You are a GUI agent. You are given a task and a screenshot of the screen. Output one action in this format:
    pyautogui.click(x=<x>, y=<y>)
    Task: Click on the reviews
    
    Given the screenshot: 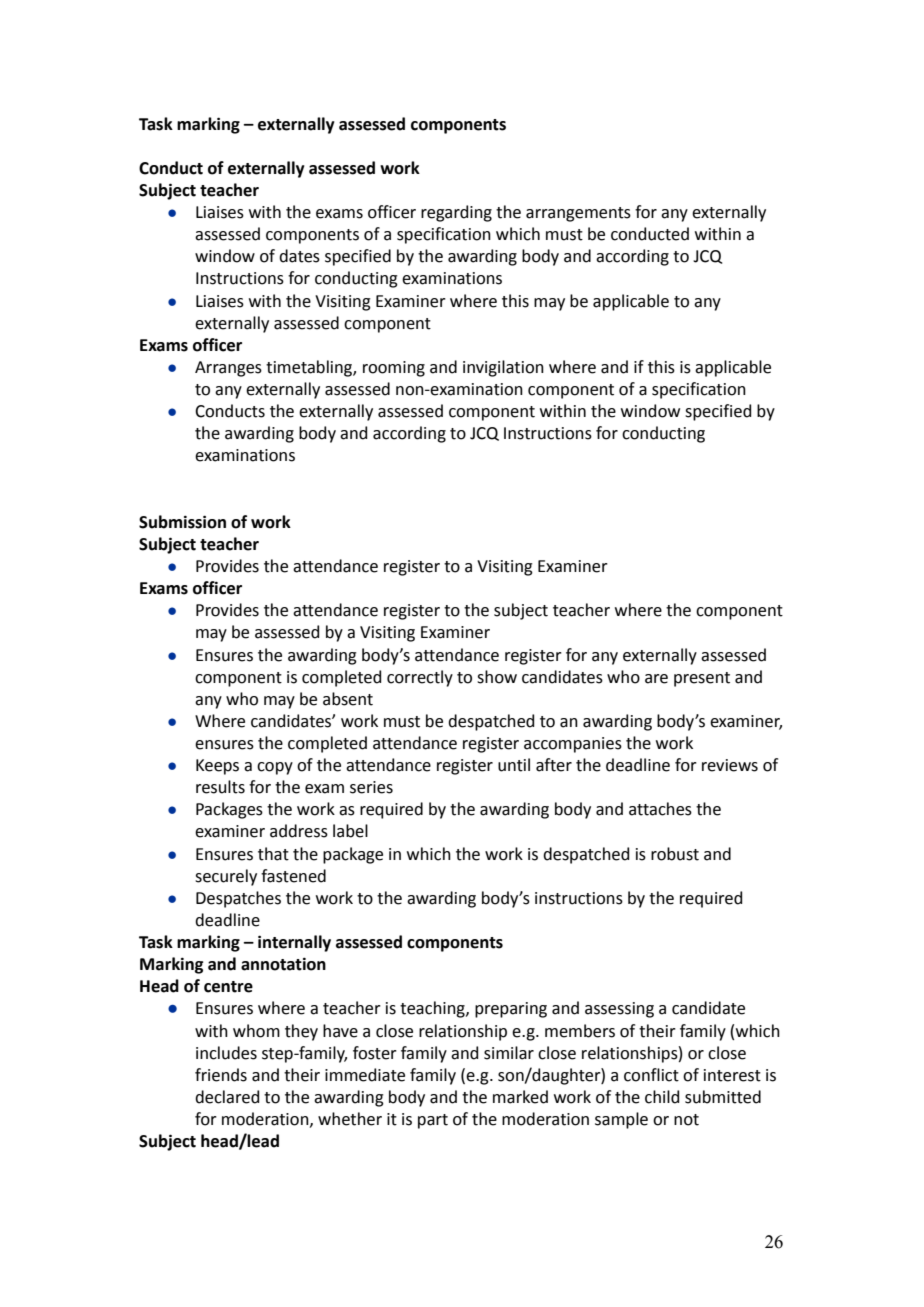 What is the action you would take?
    pyautogui.click(x=730, y=765)
